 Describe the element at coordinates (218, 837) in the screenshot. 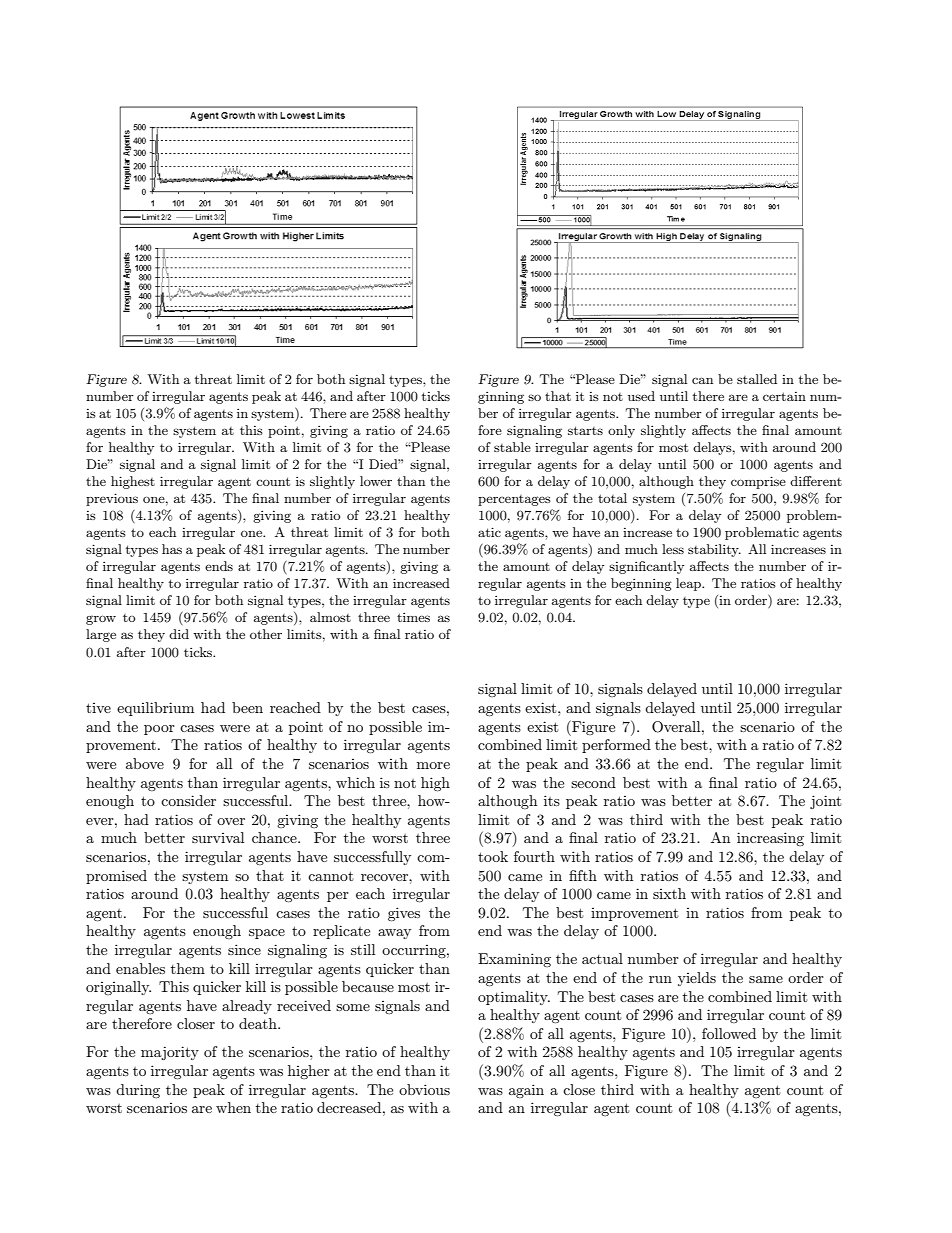

I see `survival` at that location.
